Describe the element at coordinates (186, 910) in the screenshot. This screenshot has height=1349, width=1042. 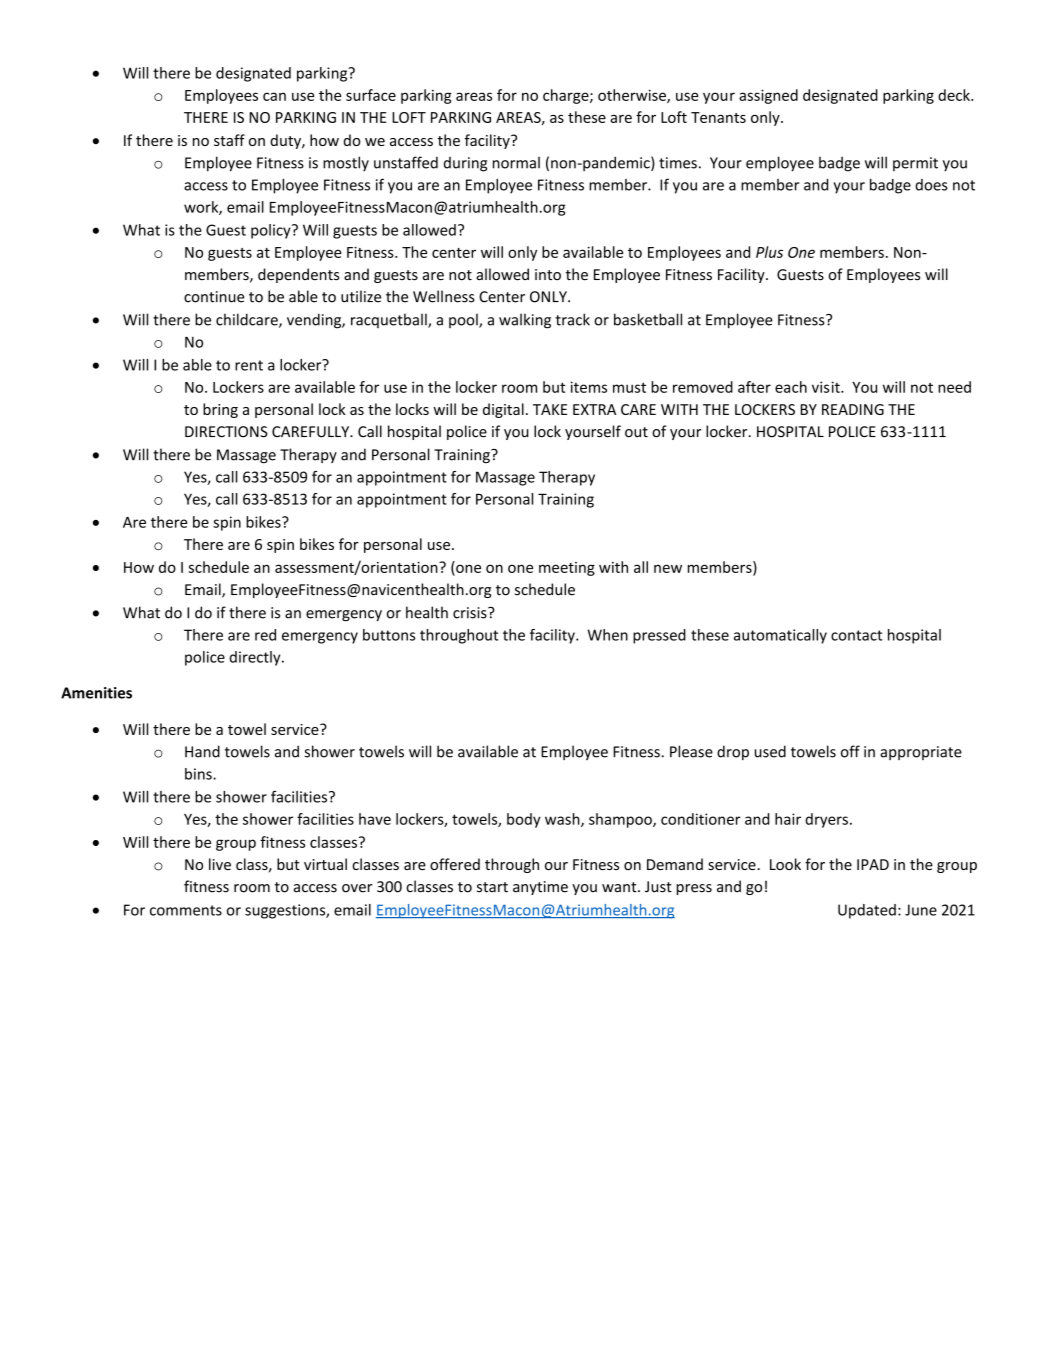
I see `comments` at that location.
